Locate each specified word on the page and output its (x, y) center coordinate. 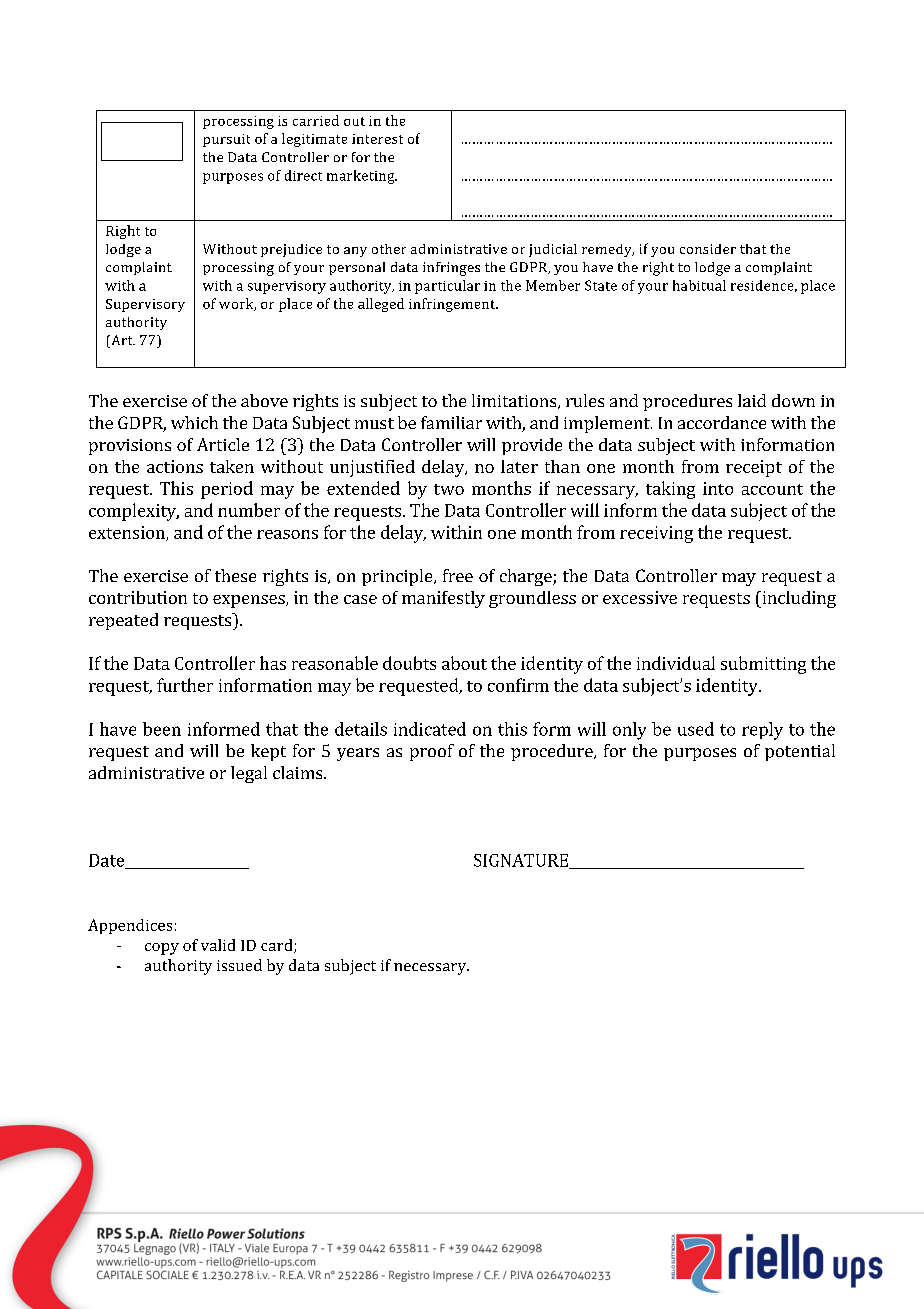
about (464, 663)
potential (800, 752)
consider (708, 249)
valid (218, 945)
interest (377, 139)
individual (676, 663)
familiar (451, 422)
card (278, 946)
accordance (722, 422)
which (194, 422)
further (185, 685)
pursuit (226, 140)
